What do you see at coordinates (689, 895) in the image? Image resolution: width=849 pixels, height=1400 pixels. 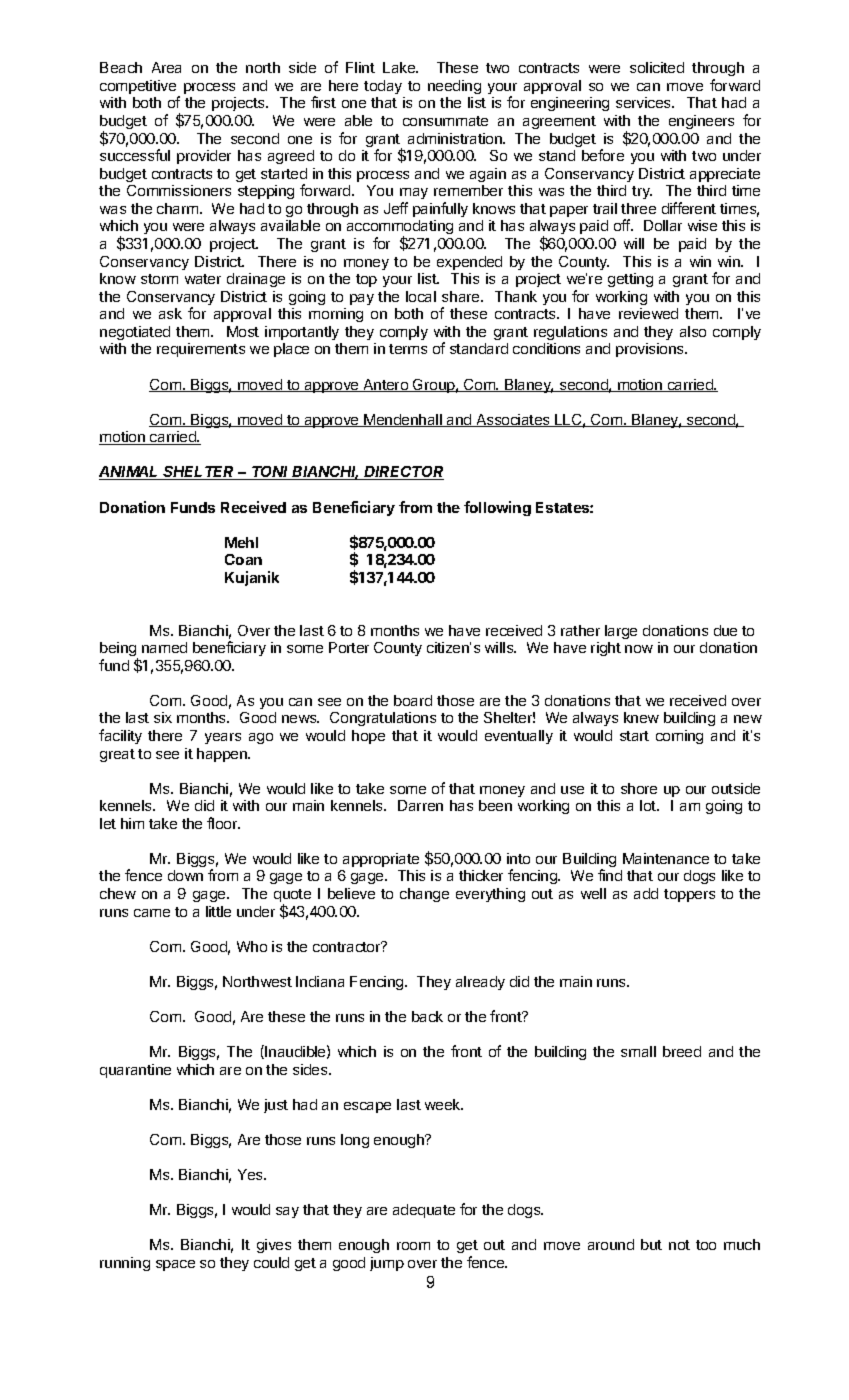 I see `toppers` at bounding box center [689, 895].
